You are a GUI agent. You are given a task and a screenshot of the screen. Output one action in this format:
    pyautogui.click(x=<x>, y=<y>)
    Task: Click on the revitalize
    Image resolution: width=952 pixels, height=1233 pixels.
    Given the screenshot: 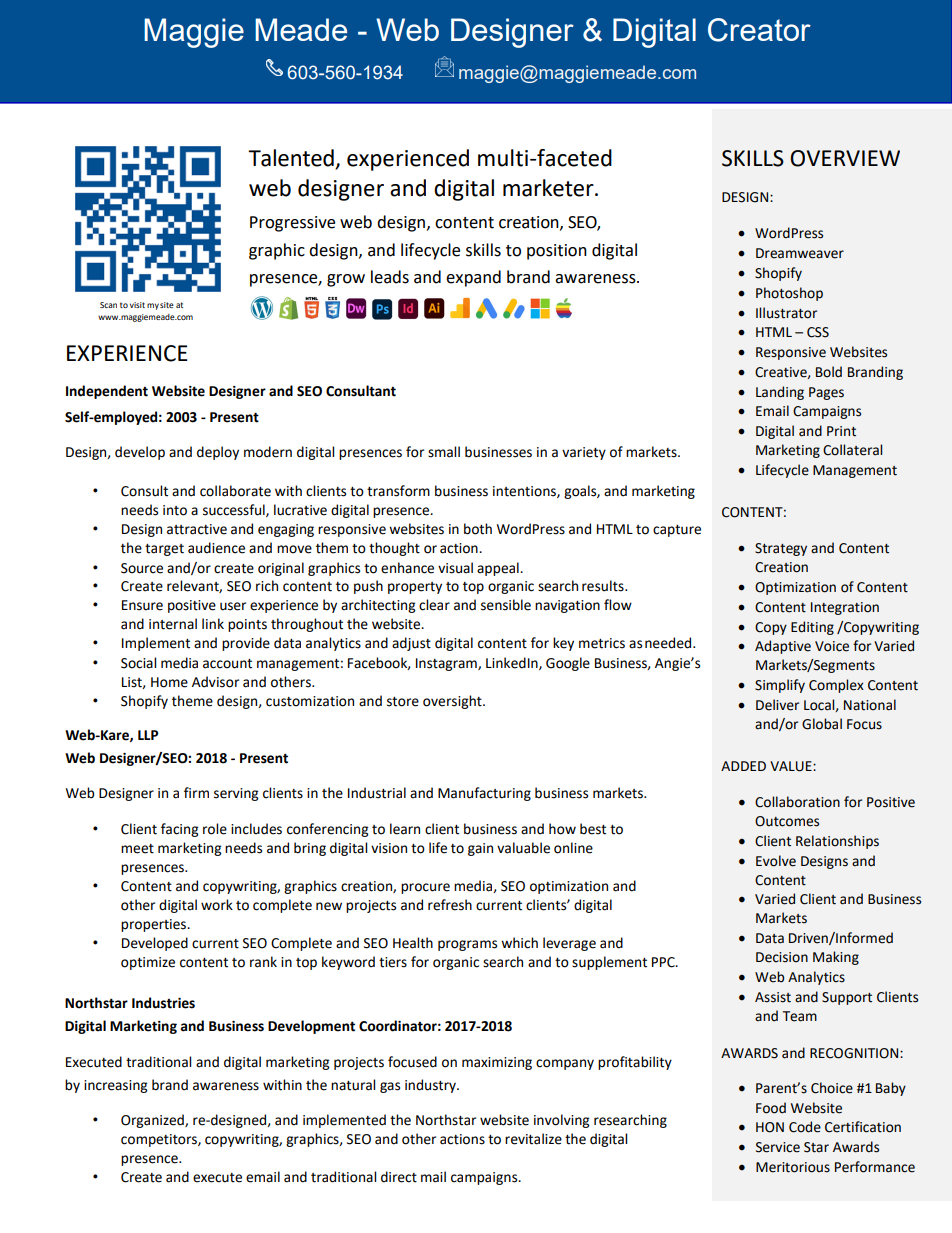 What is the action you would take?
    pyautogui.click(x=533, y=1139)
